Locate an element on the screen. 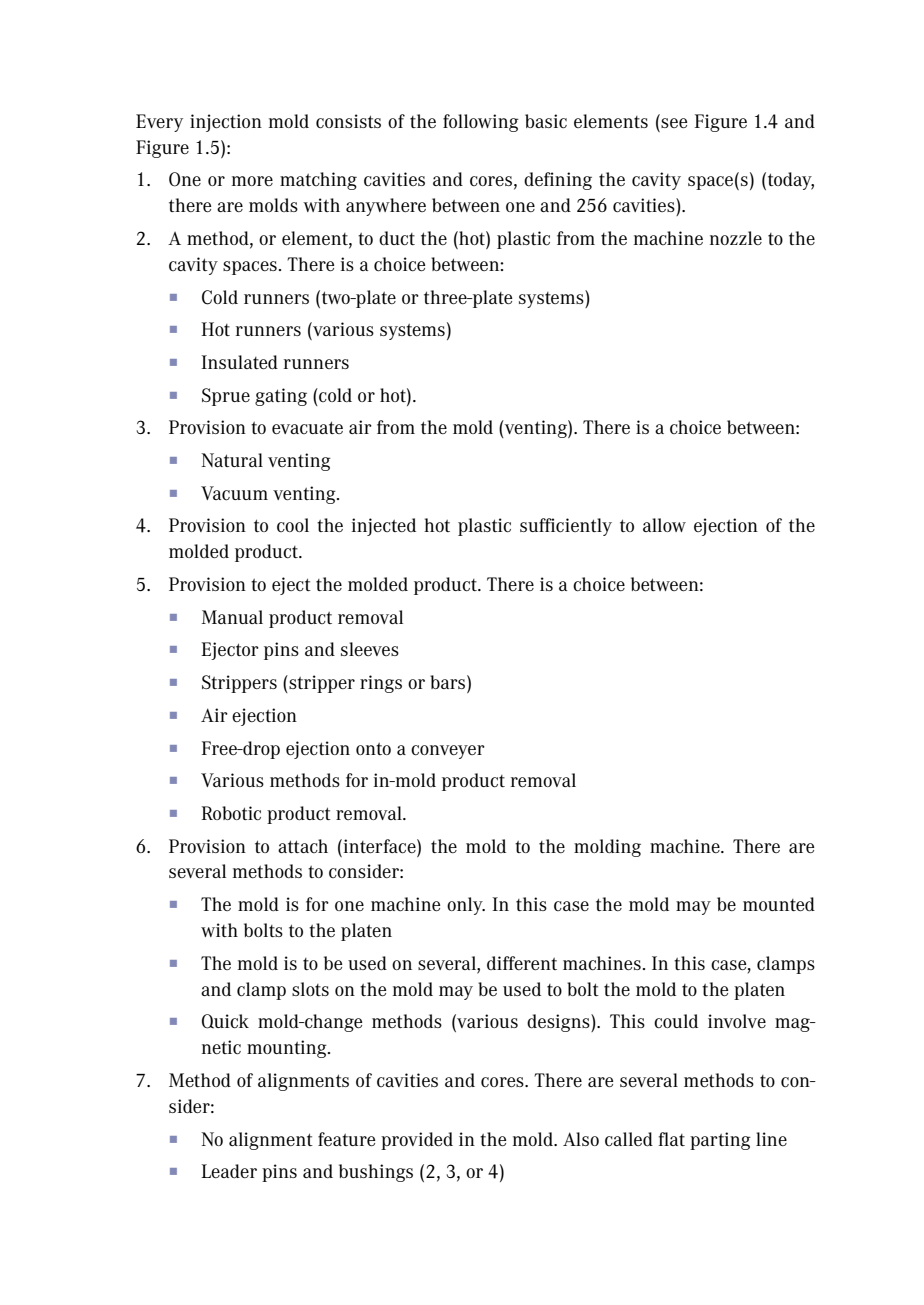 This screenshot has height=1305, width=924. allow is located at coordinates (664, 525).
